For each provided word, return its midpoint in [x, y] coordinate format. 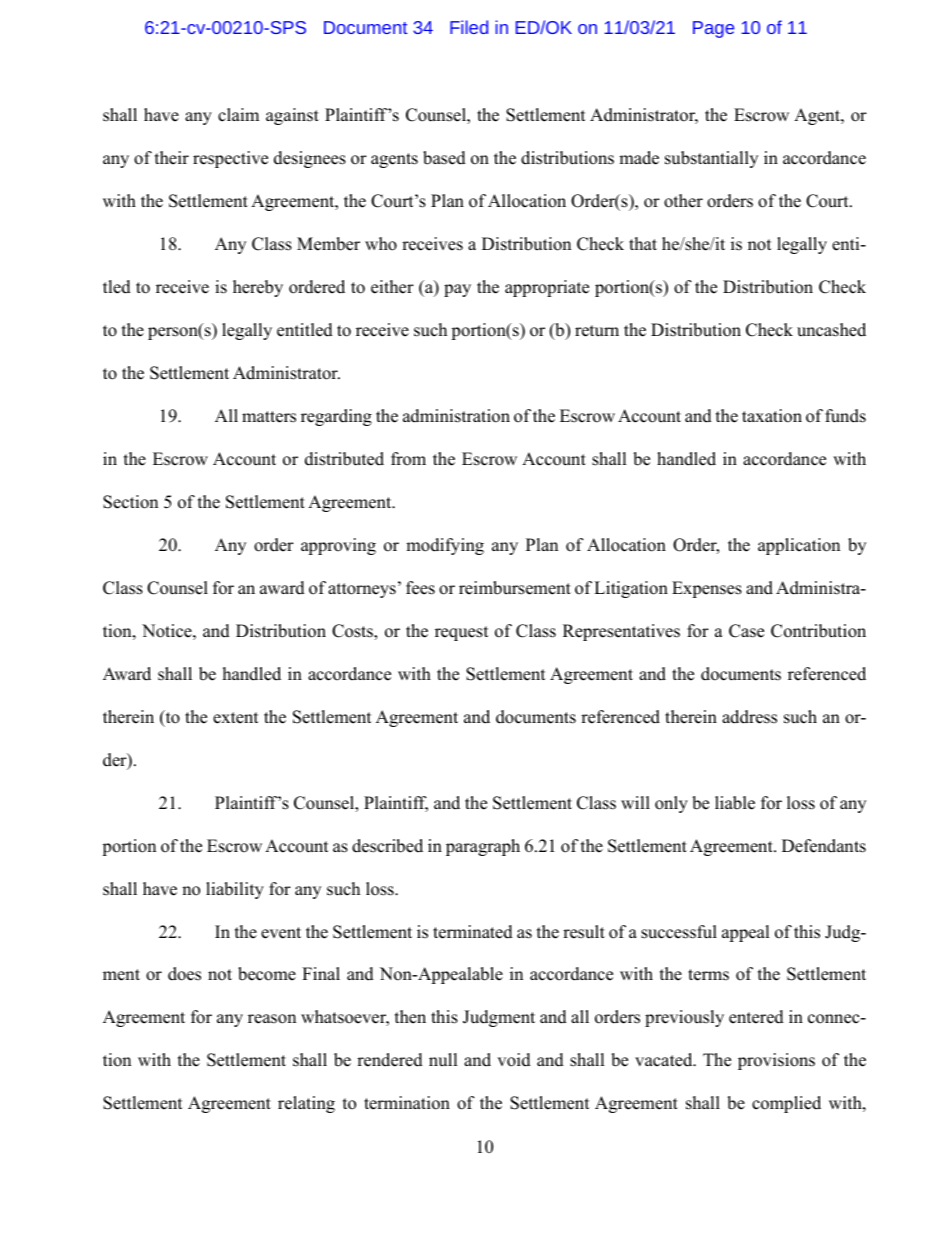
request [462, 633]
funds [845, 416]
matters [269, 417]
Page [713, 29]
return [597, 331]
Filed [469, 27]
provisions [776, 1061]
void [514, 1060]
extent [236, 718]
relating [306, 1104]
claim [238, 115]
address [749, 717]
